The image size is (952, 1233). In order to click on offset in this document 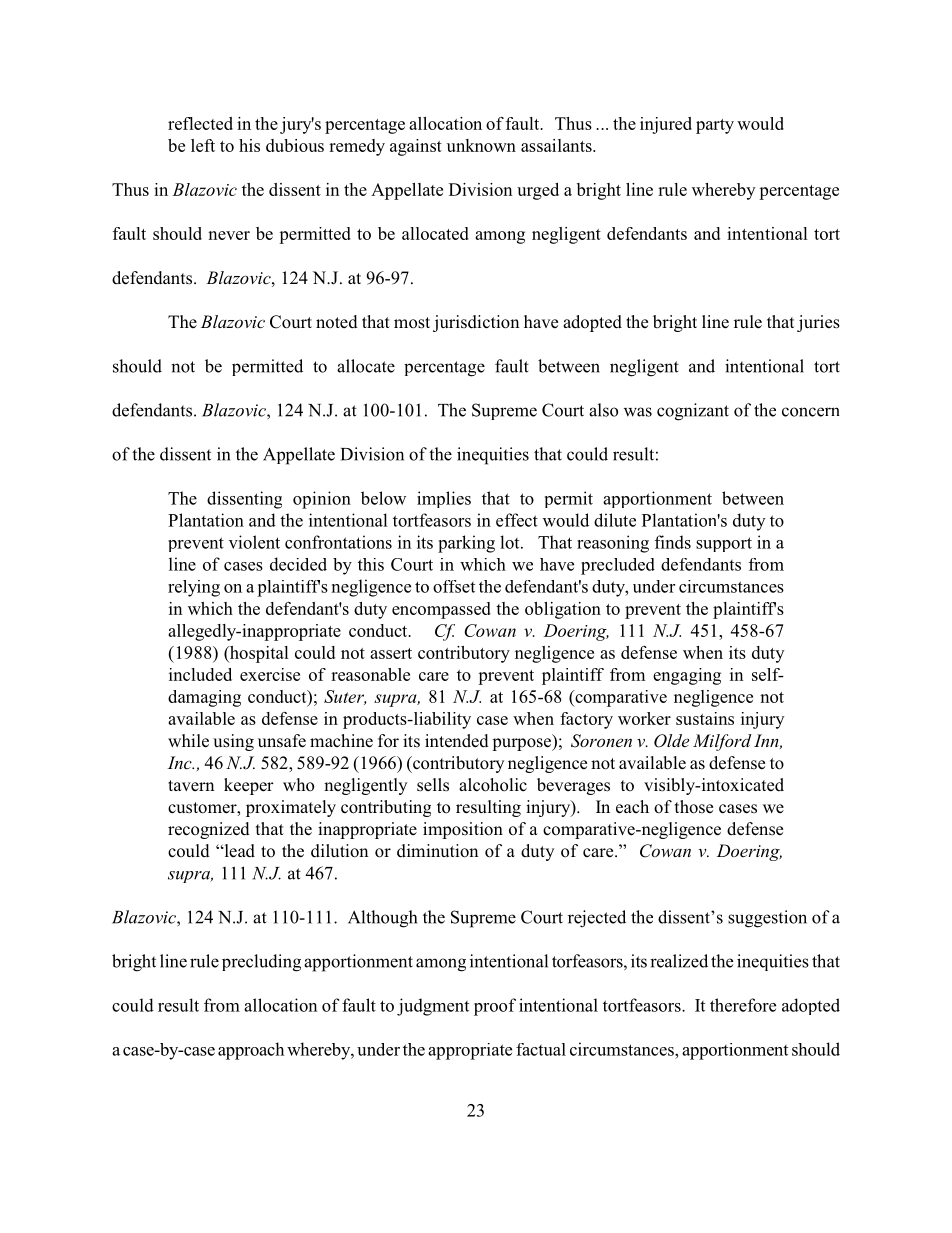, I will do `click(454, 586)`.
